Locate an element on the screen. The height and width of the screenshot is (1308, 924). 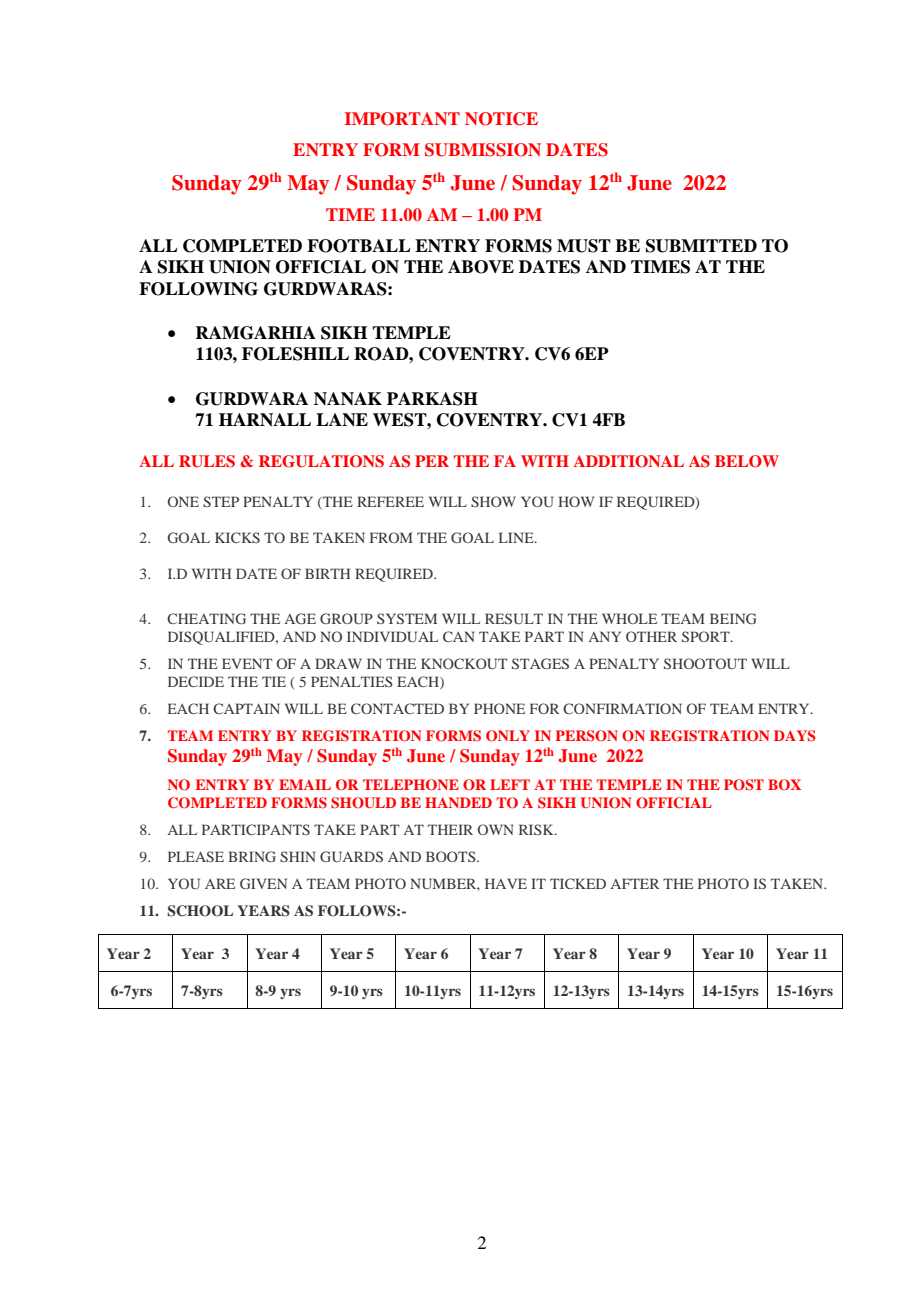
KICKS is located at coordinates (237, 537).
